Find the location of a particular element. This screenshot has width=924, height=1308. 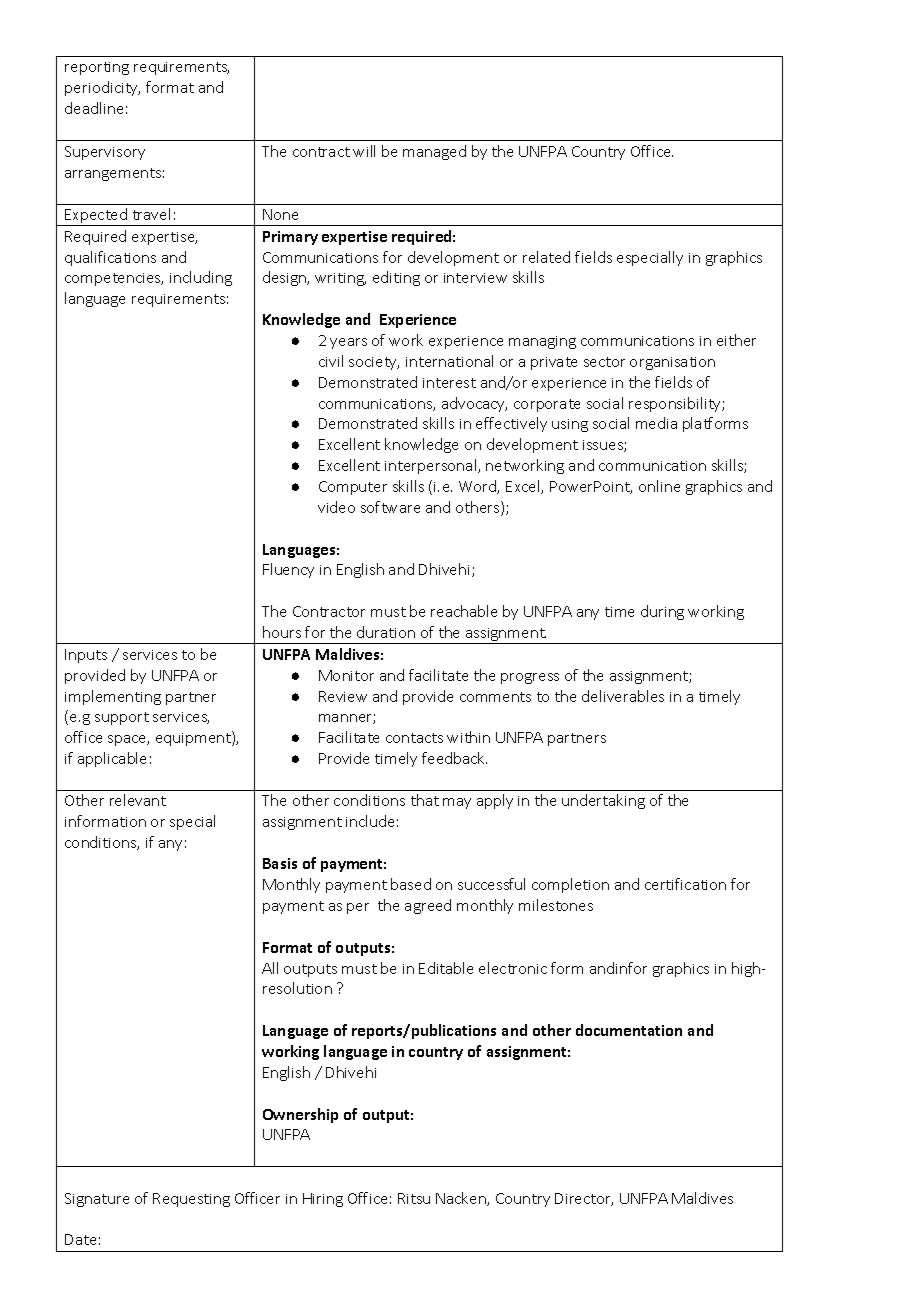

Fluency is located at coordinates (288, 570).
